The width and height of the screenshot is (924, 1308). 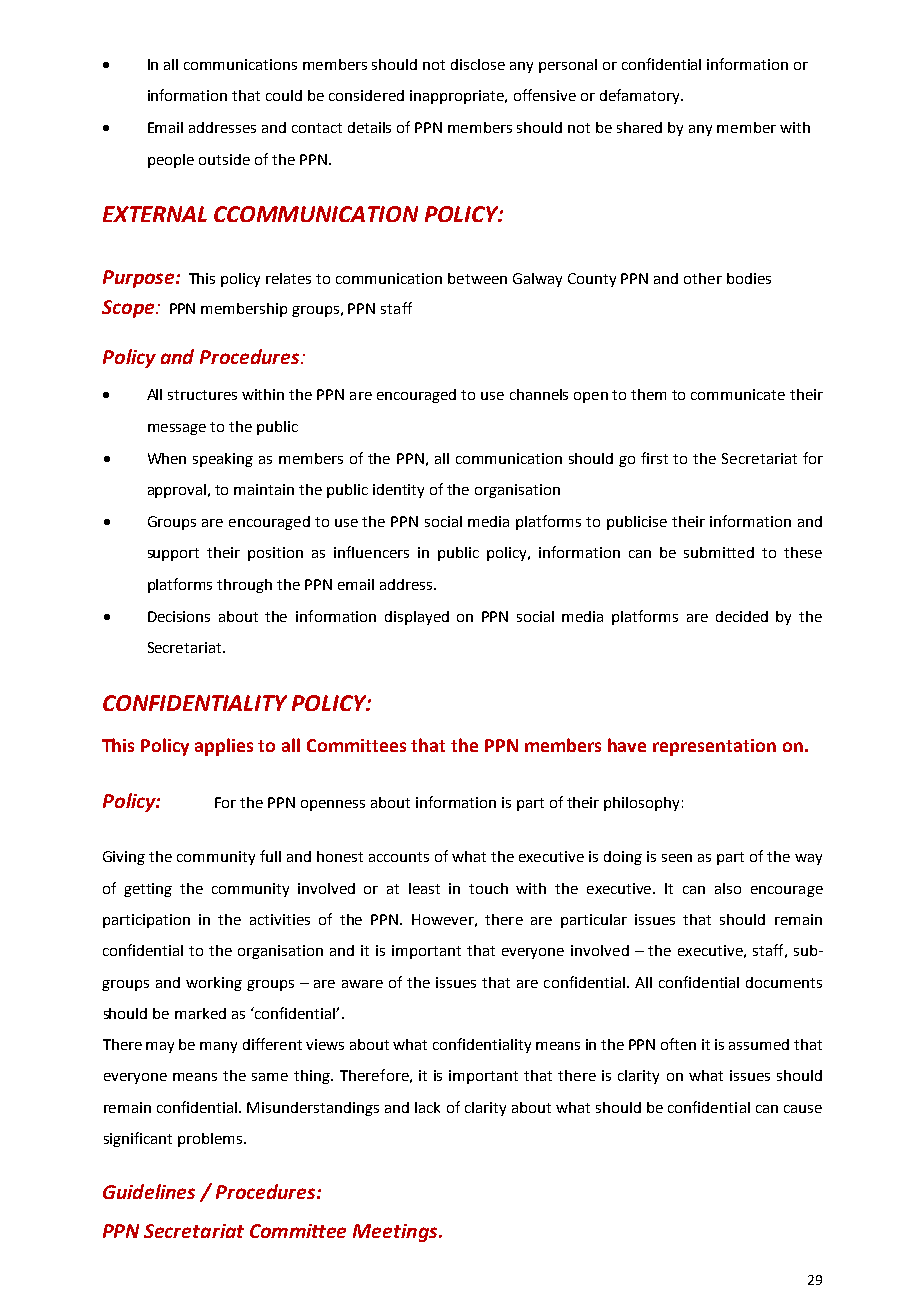 I want to click on Guidelines, so click(x=149, y=1191).
